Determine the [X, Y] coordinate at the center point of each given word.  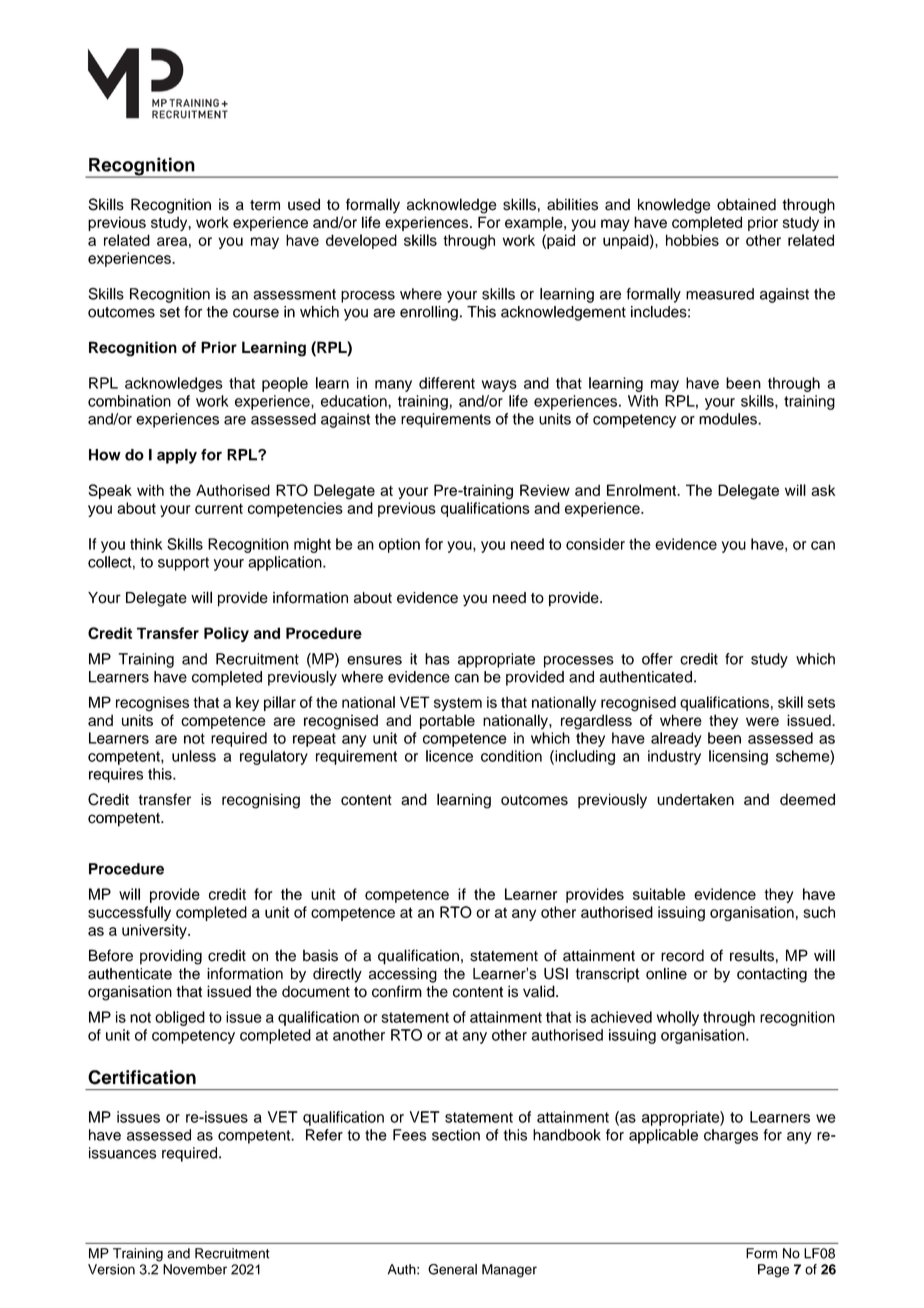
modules [729, 419]
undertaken [695, 799]
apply [177, 456]
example [535, 223]
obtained [746, 204]
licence [449, 756]
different [447, 383]
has [437, 659]
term [265, 205]
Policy [226, 634]
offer [657, 659]
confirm [397, 991]
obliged [180, 1018]
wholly [678, 1018]
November [195, 1269]
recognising [261, 801]
